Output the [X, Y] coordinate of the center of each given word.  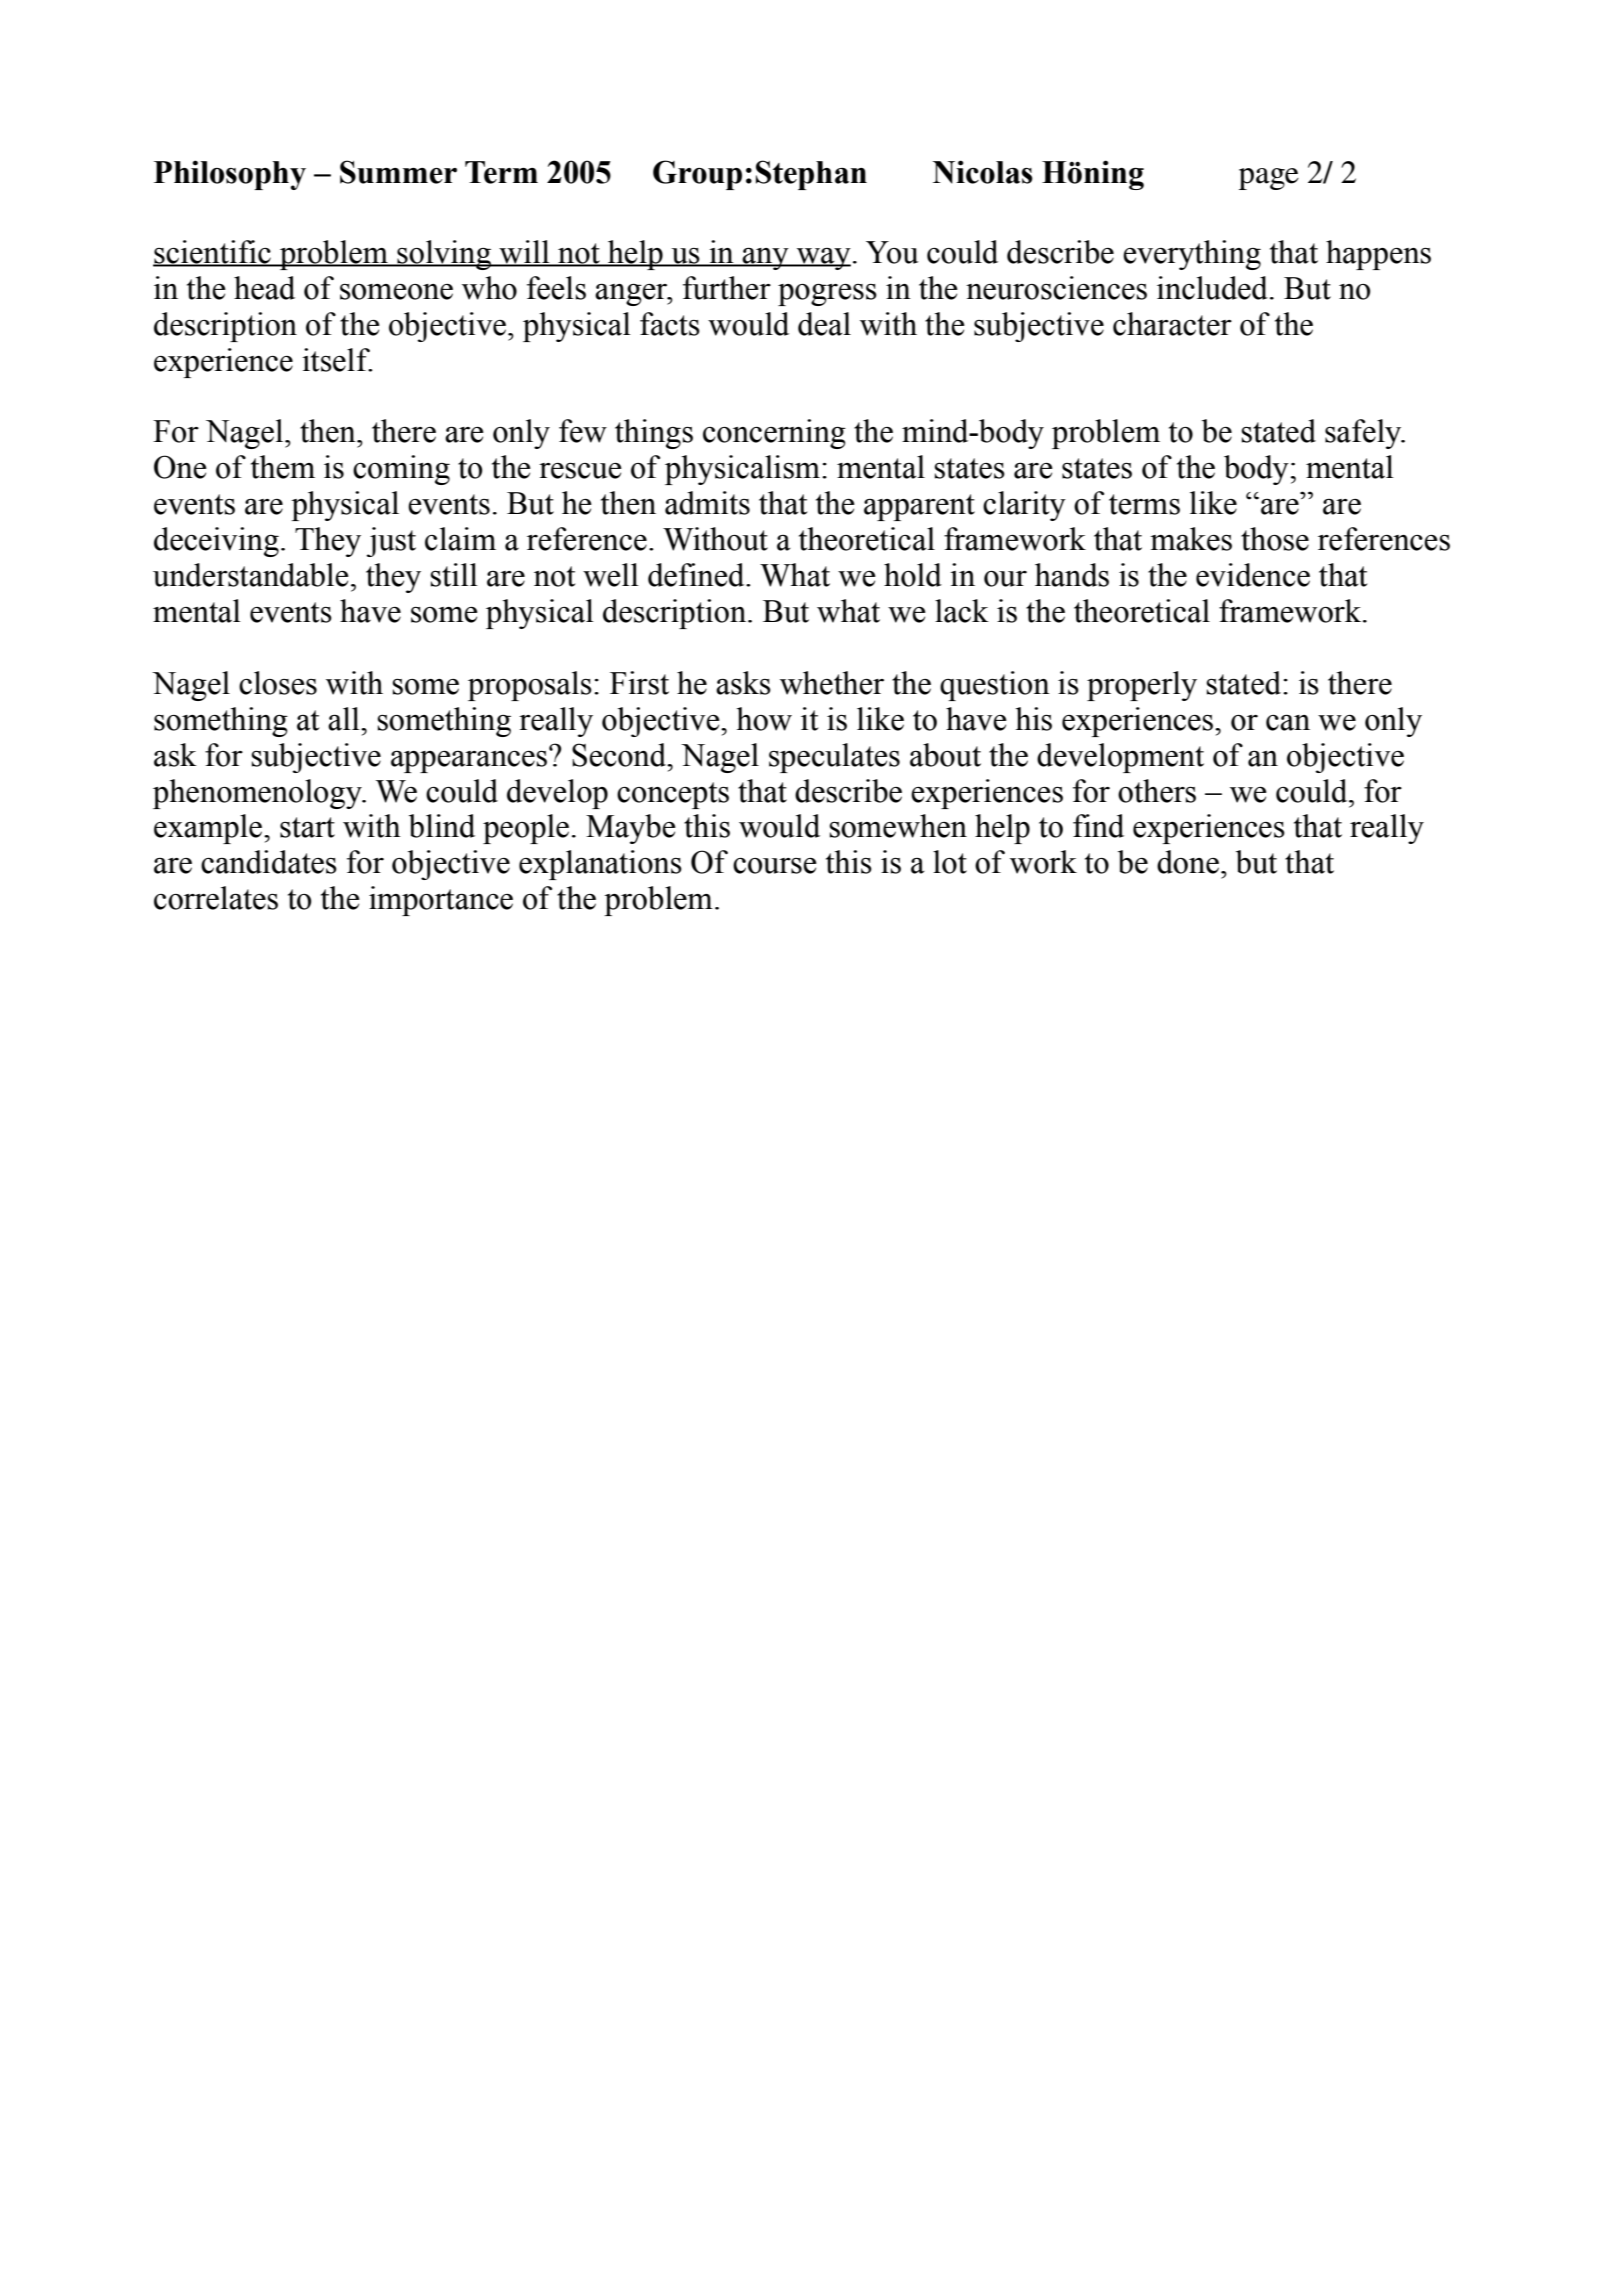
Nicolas [983, 172]
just [391, 542]
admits [707, 503]
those [1275, 539]
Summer [398, 172]
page [1269, 179]
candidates [269, 862]
